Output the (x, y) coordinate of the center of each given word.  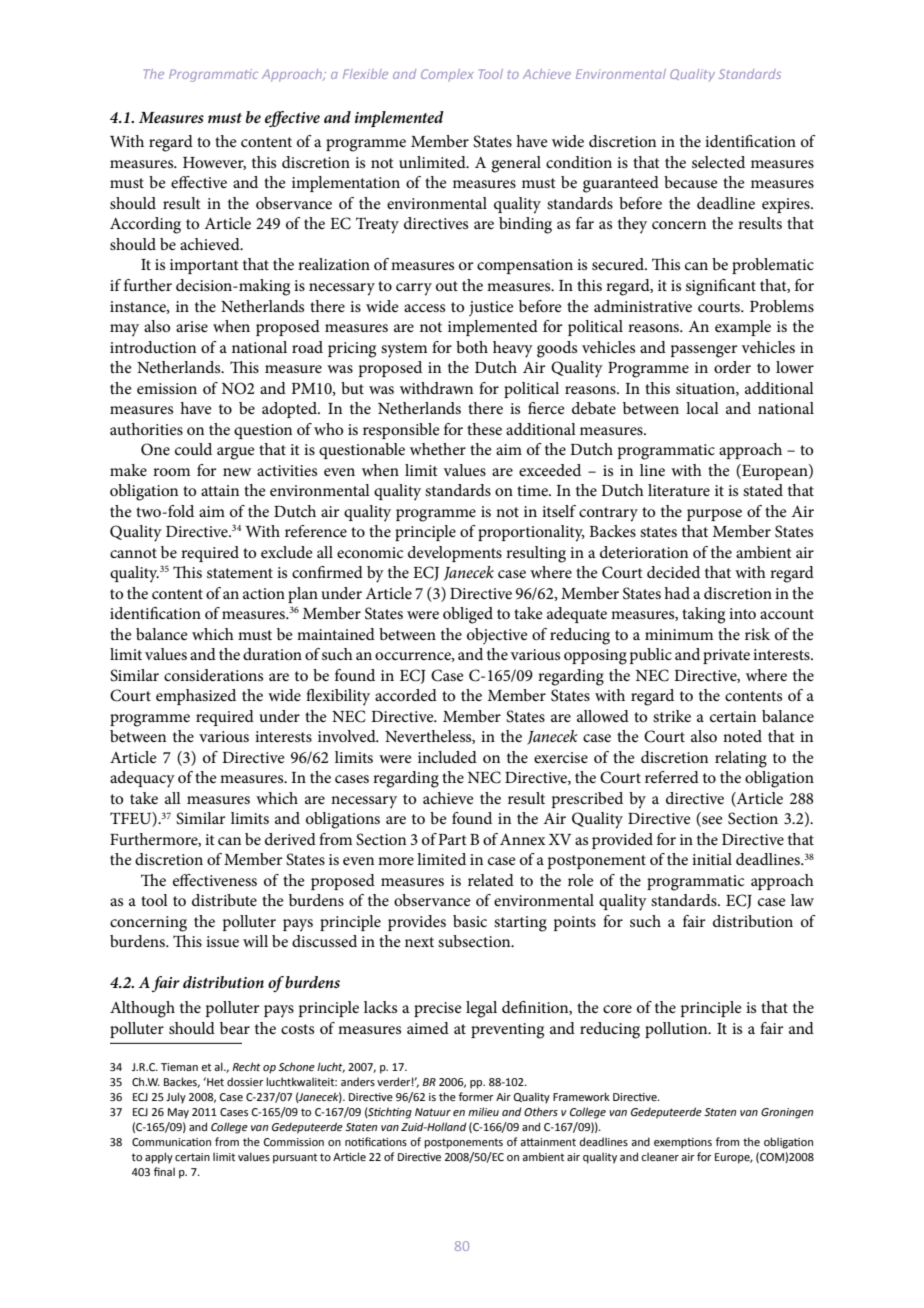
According (145, 225)
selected (718, 162)
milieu (483, 1111)
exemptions (683, 1143)
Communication (171, 1142)
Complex (447, 75)
